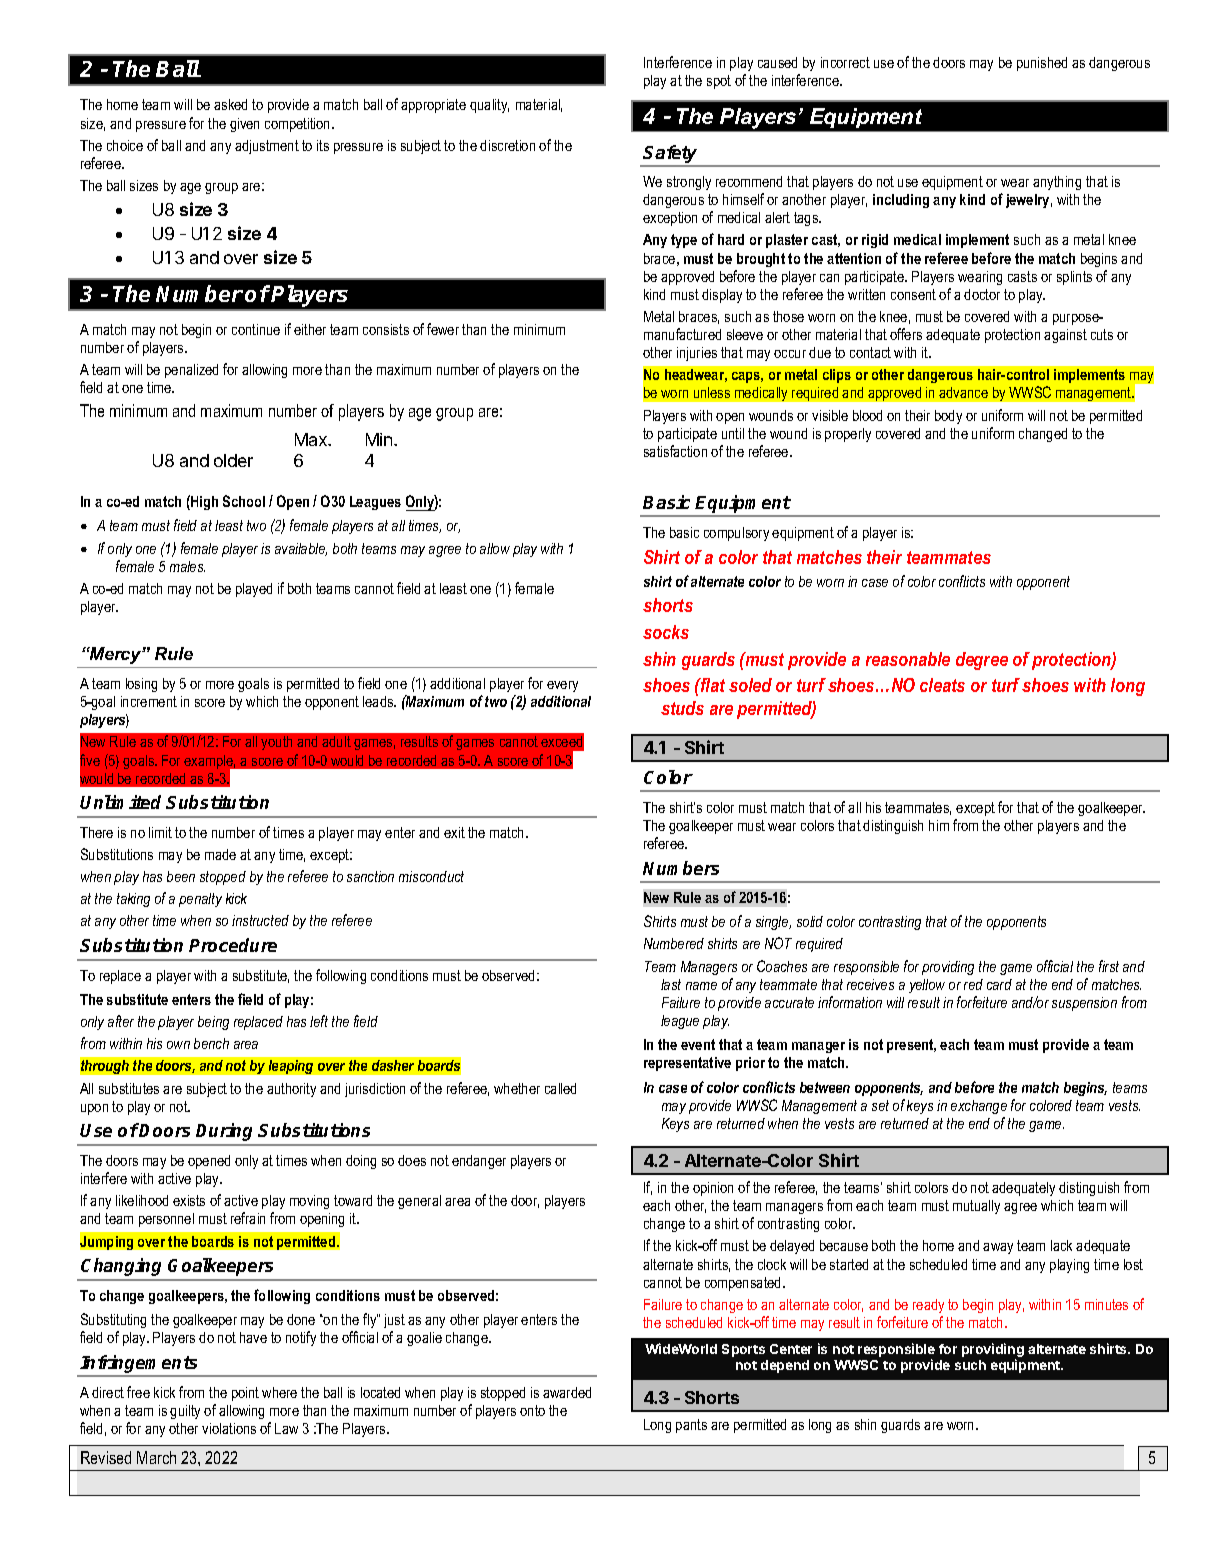 The width and height of the image is (1210, 1566). What do you see at coordinates (719, 82) in the image?
I see `spot` at bounding box center [719, 82].
